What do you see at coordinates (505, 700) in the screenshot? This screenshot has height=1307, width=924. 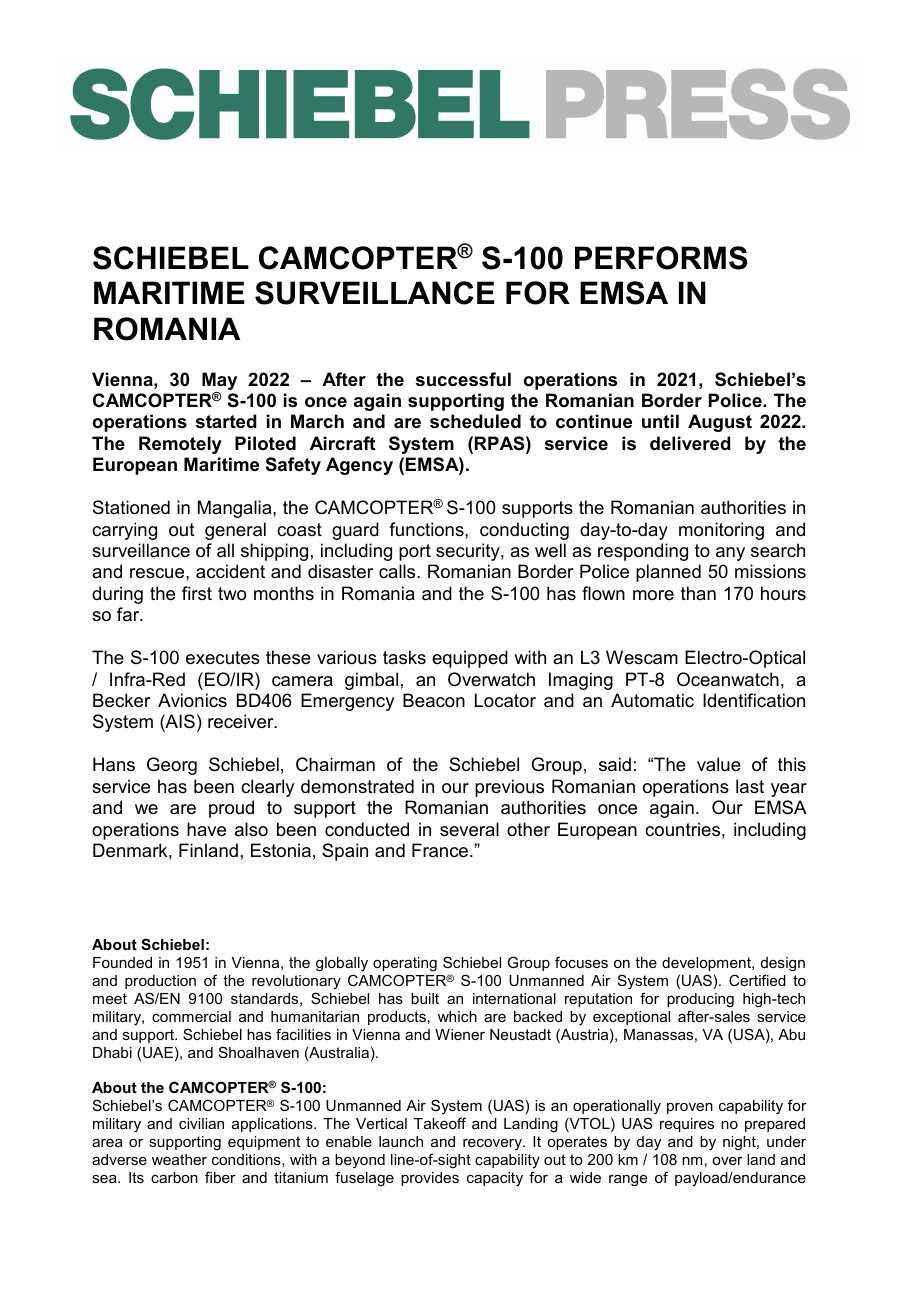 I see `Locator` at bounding box center [505, 700].
